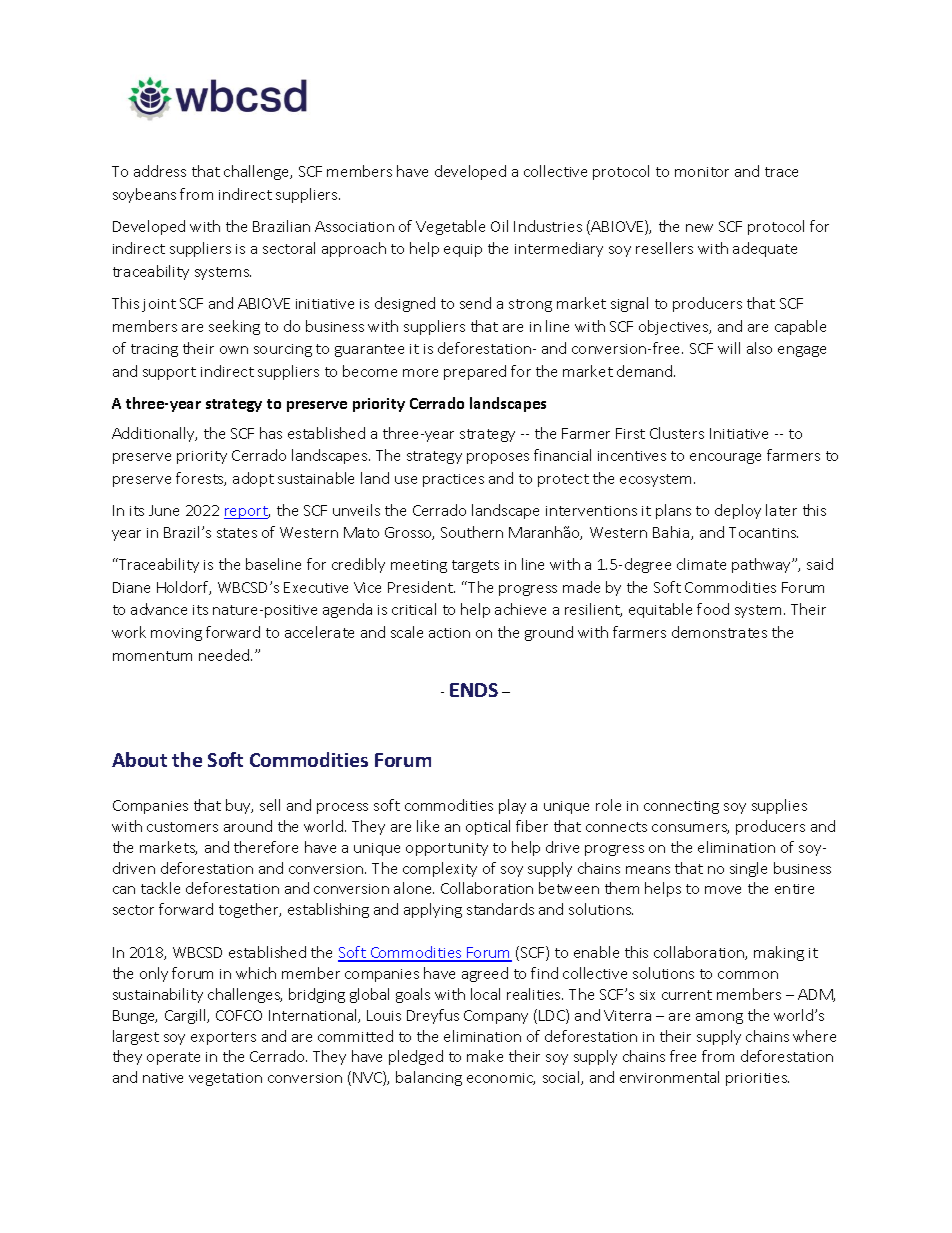 This image has width=952, height=1233. Describe the element at coordinates (485, 1056) in the image. I see `make` at that location.
